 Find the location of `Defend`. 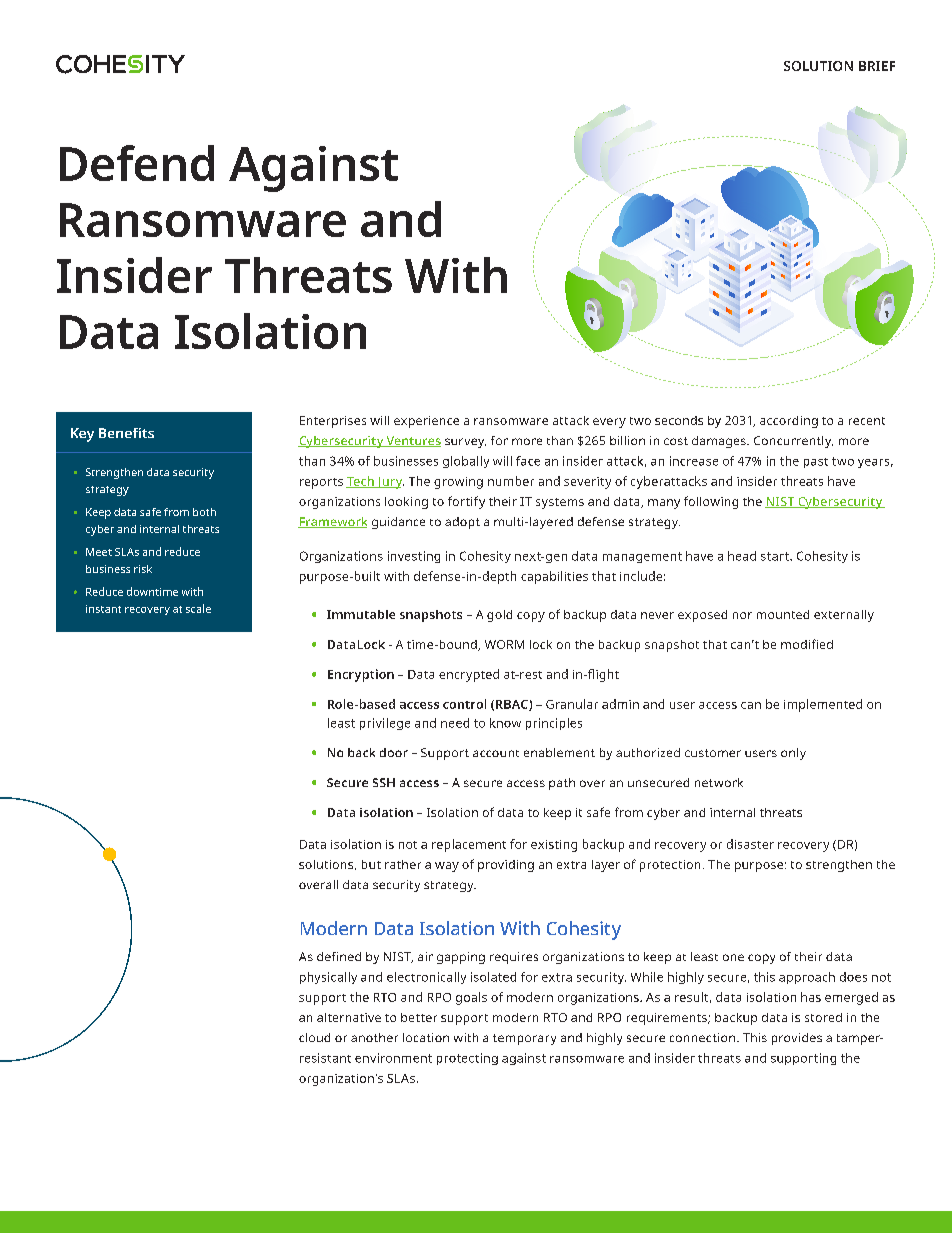

Defend is located at coordinates (137, 163).
